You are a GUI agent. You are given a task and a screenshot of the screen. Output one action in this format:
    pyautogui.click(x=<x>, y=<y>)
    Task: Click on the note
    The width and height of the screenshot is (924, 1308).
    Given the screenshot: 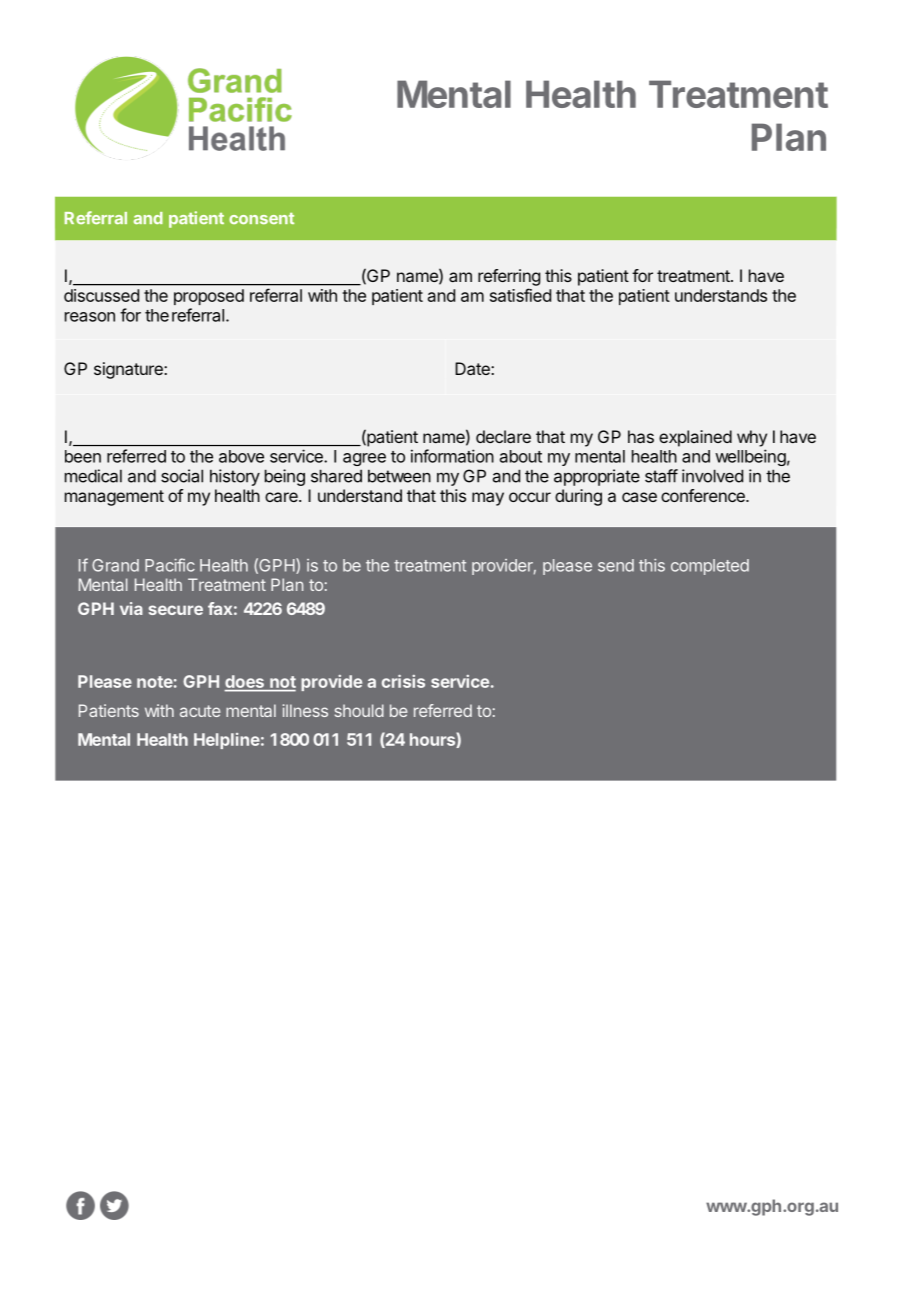 What is the action you would take?
    pyautogui.click(x=155, y=682)
